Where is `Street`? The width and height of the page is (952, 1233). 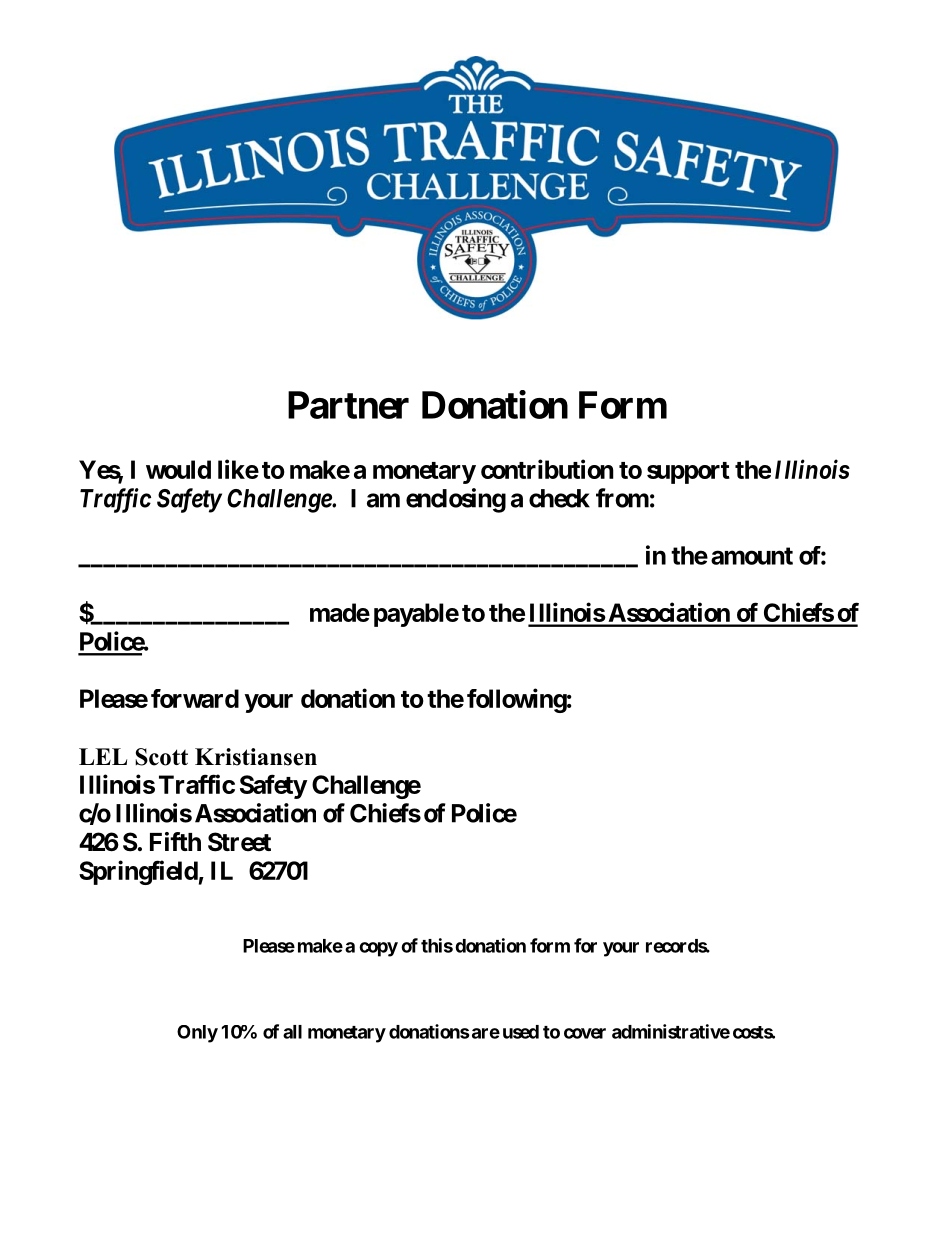 Street is located at coordinates (239, 842).
